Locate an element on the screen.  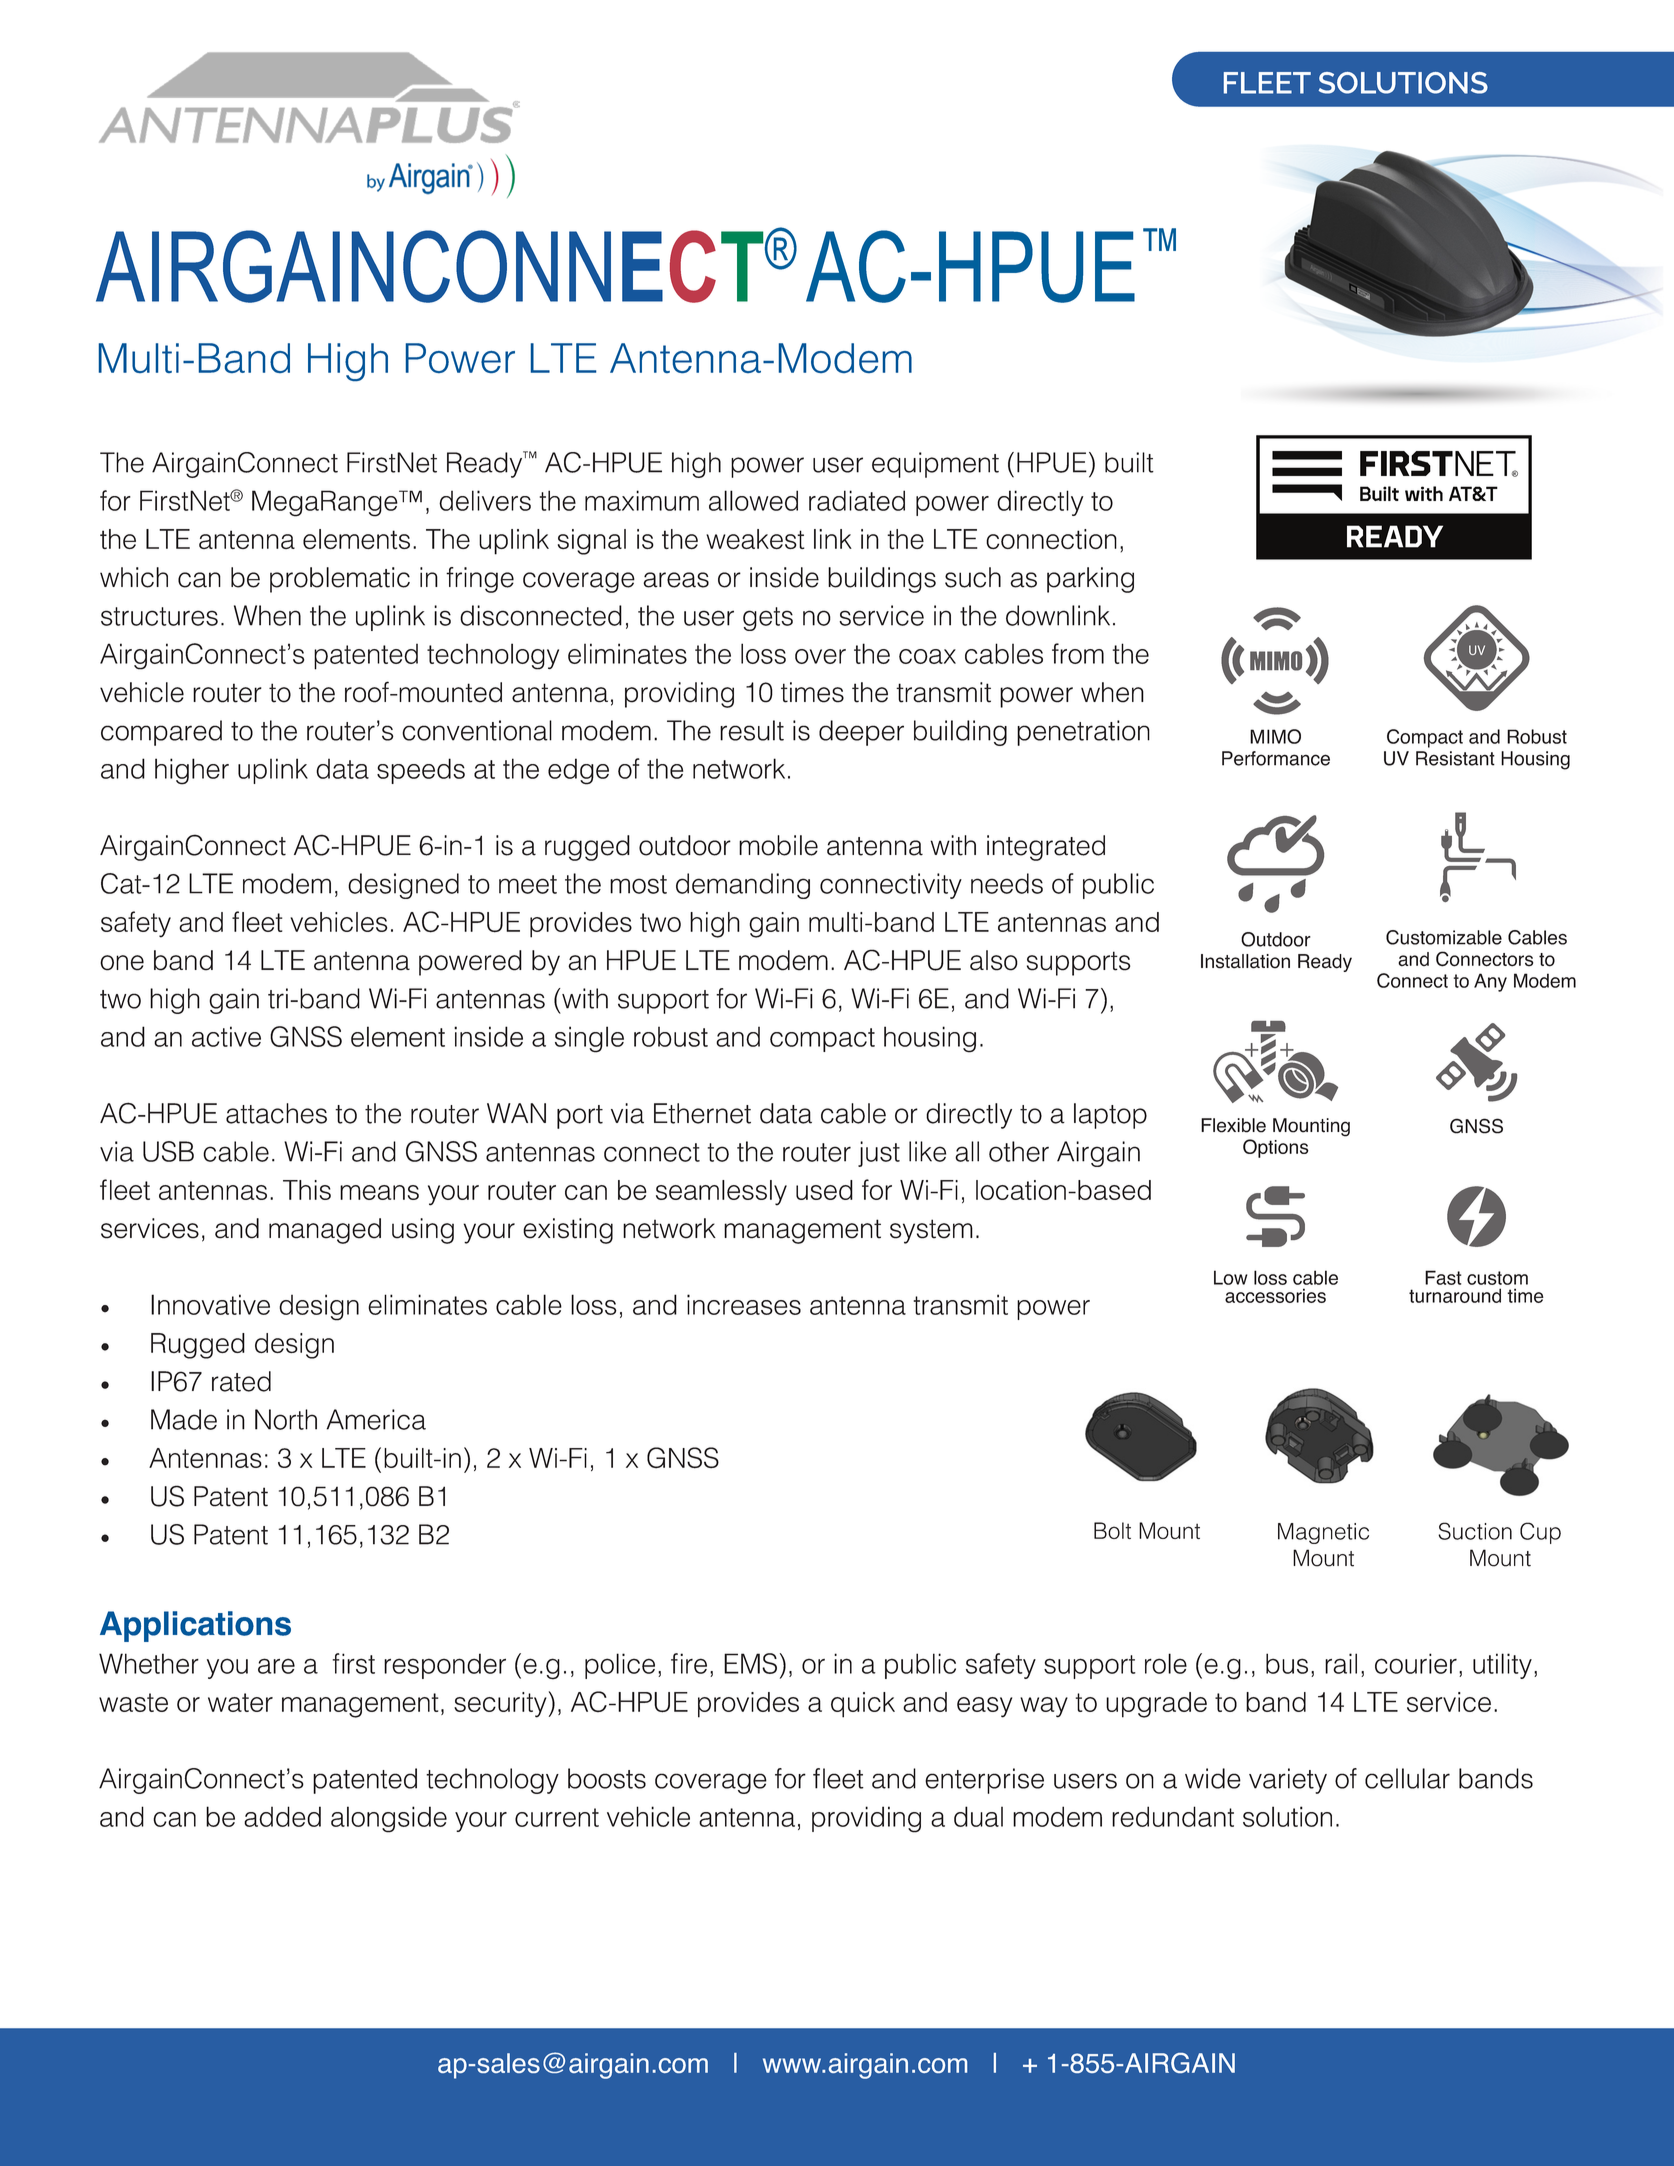
just is located at coordinates (879, 1154).
